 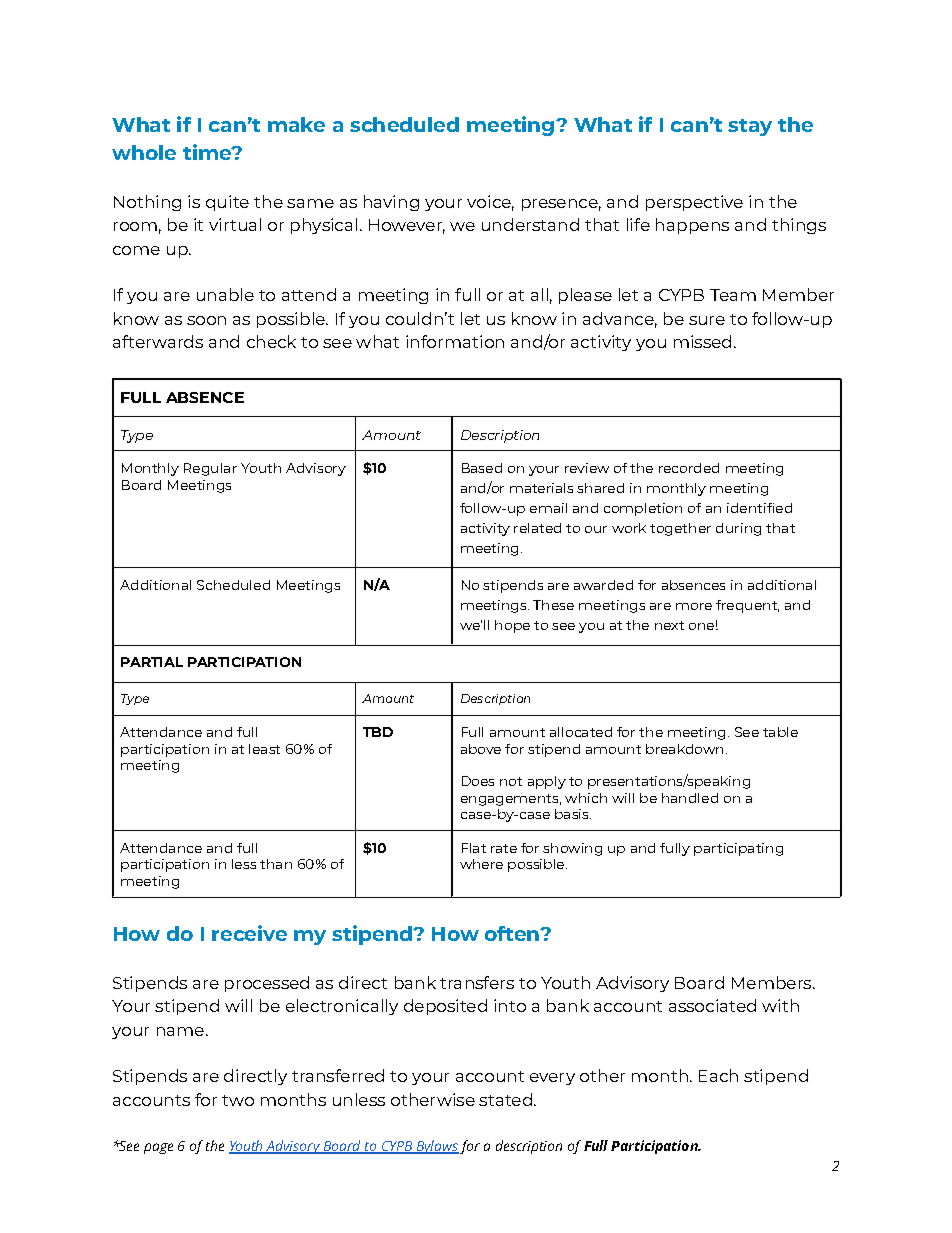 I want to click on more, so click(x=694, y=606).
